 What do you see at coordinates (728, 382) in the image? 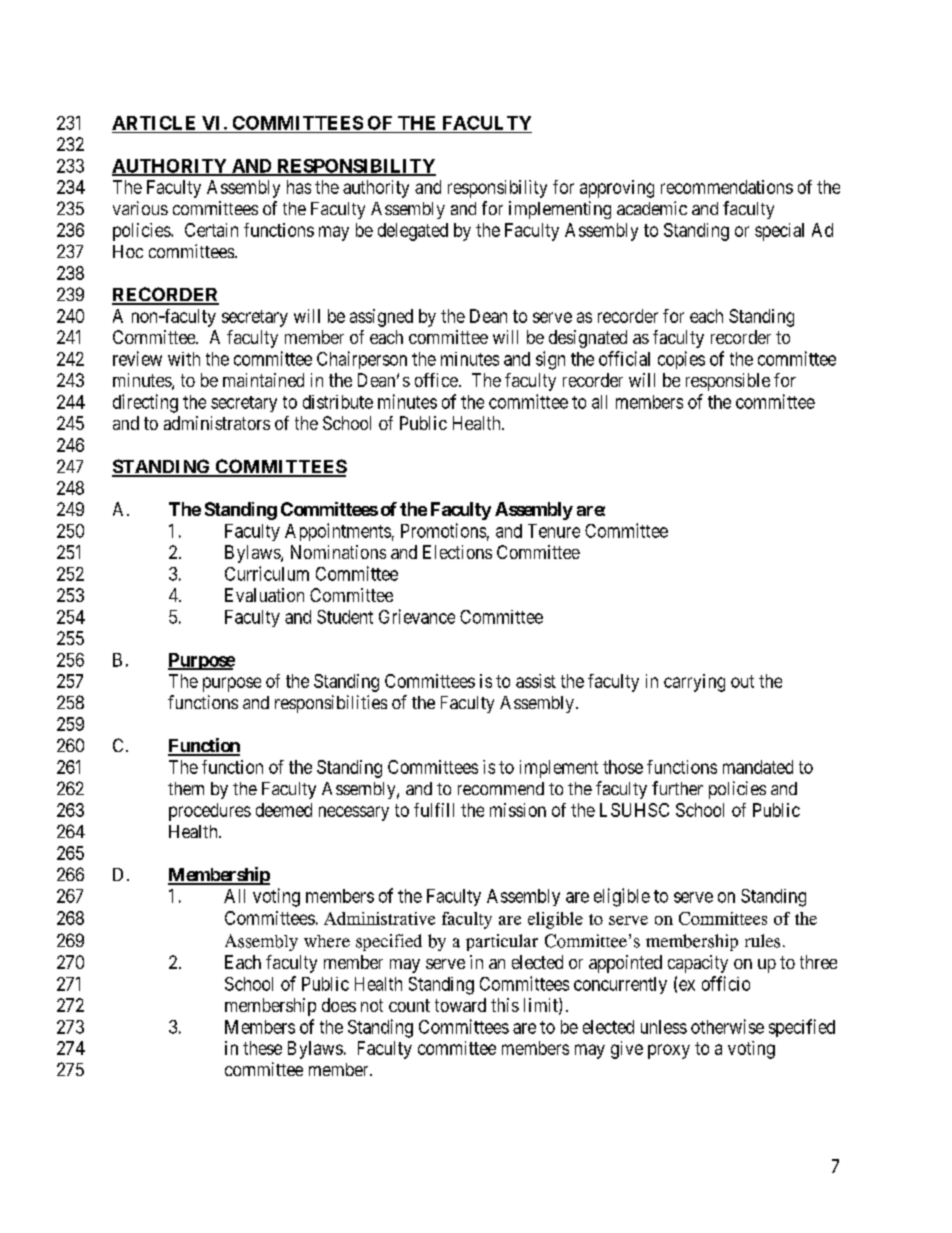
I see `responsible` at bounding box center [728, 382].
